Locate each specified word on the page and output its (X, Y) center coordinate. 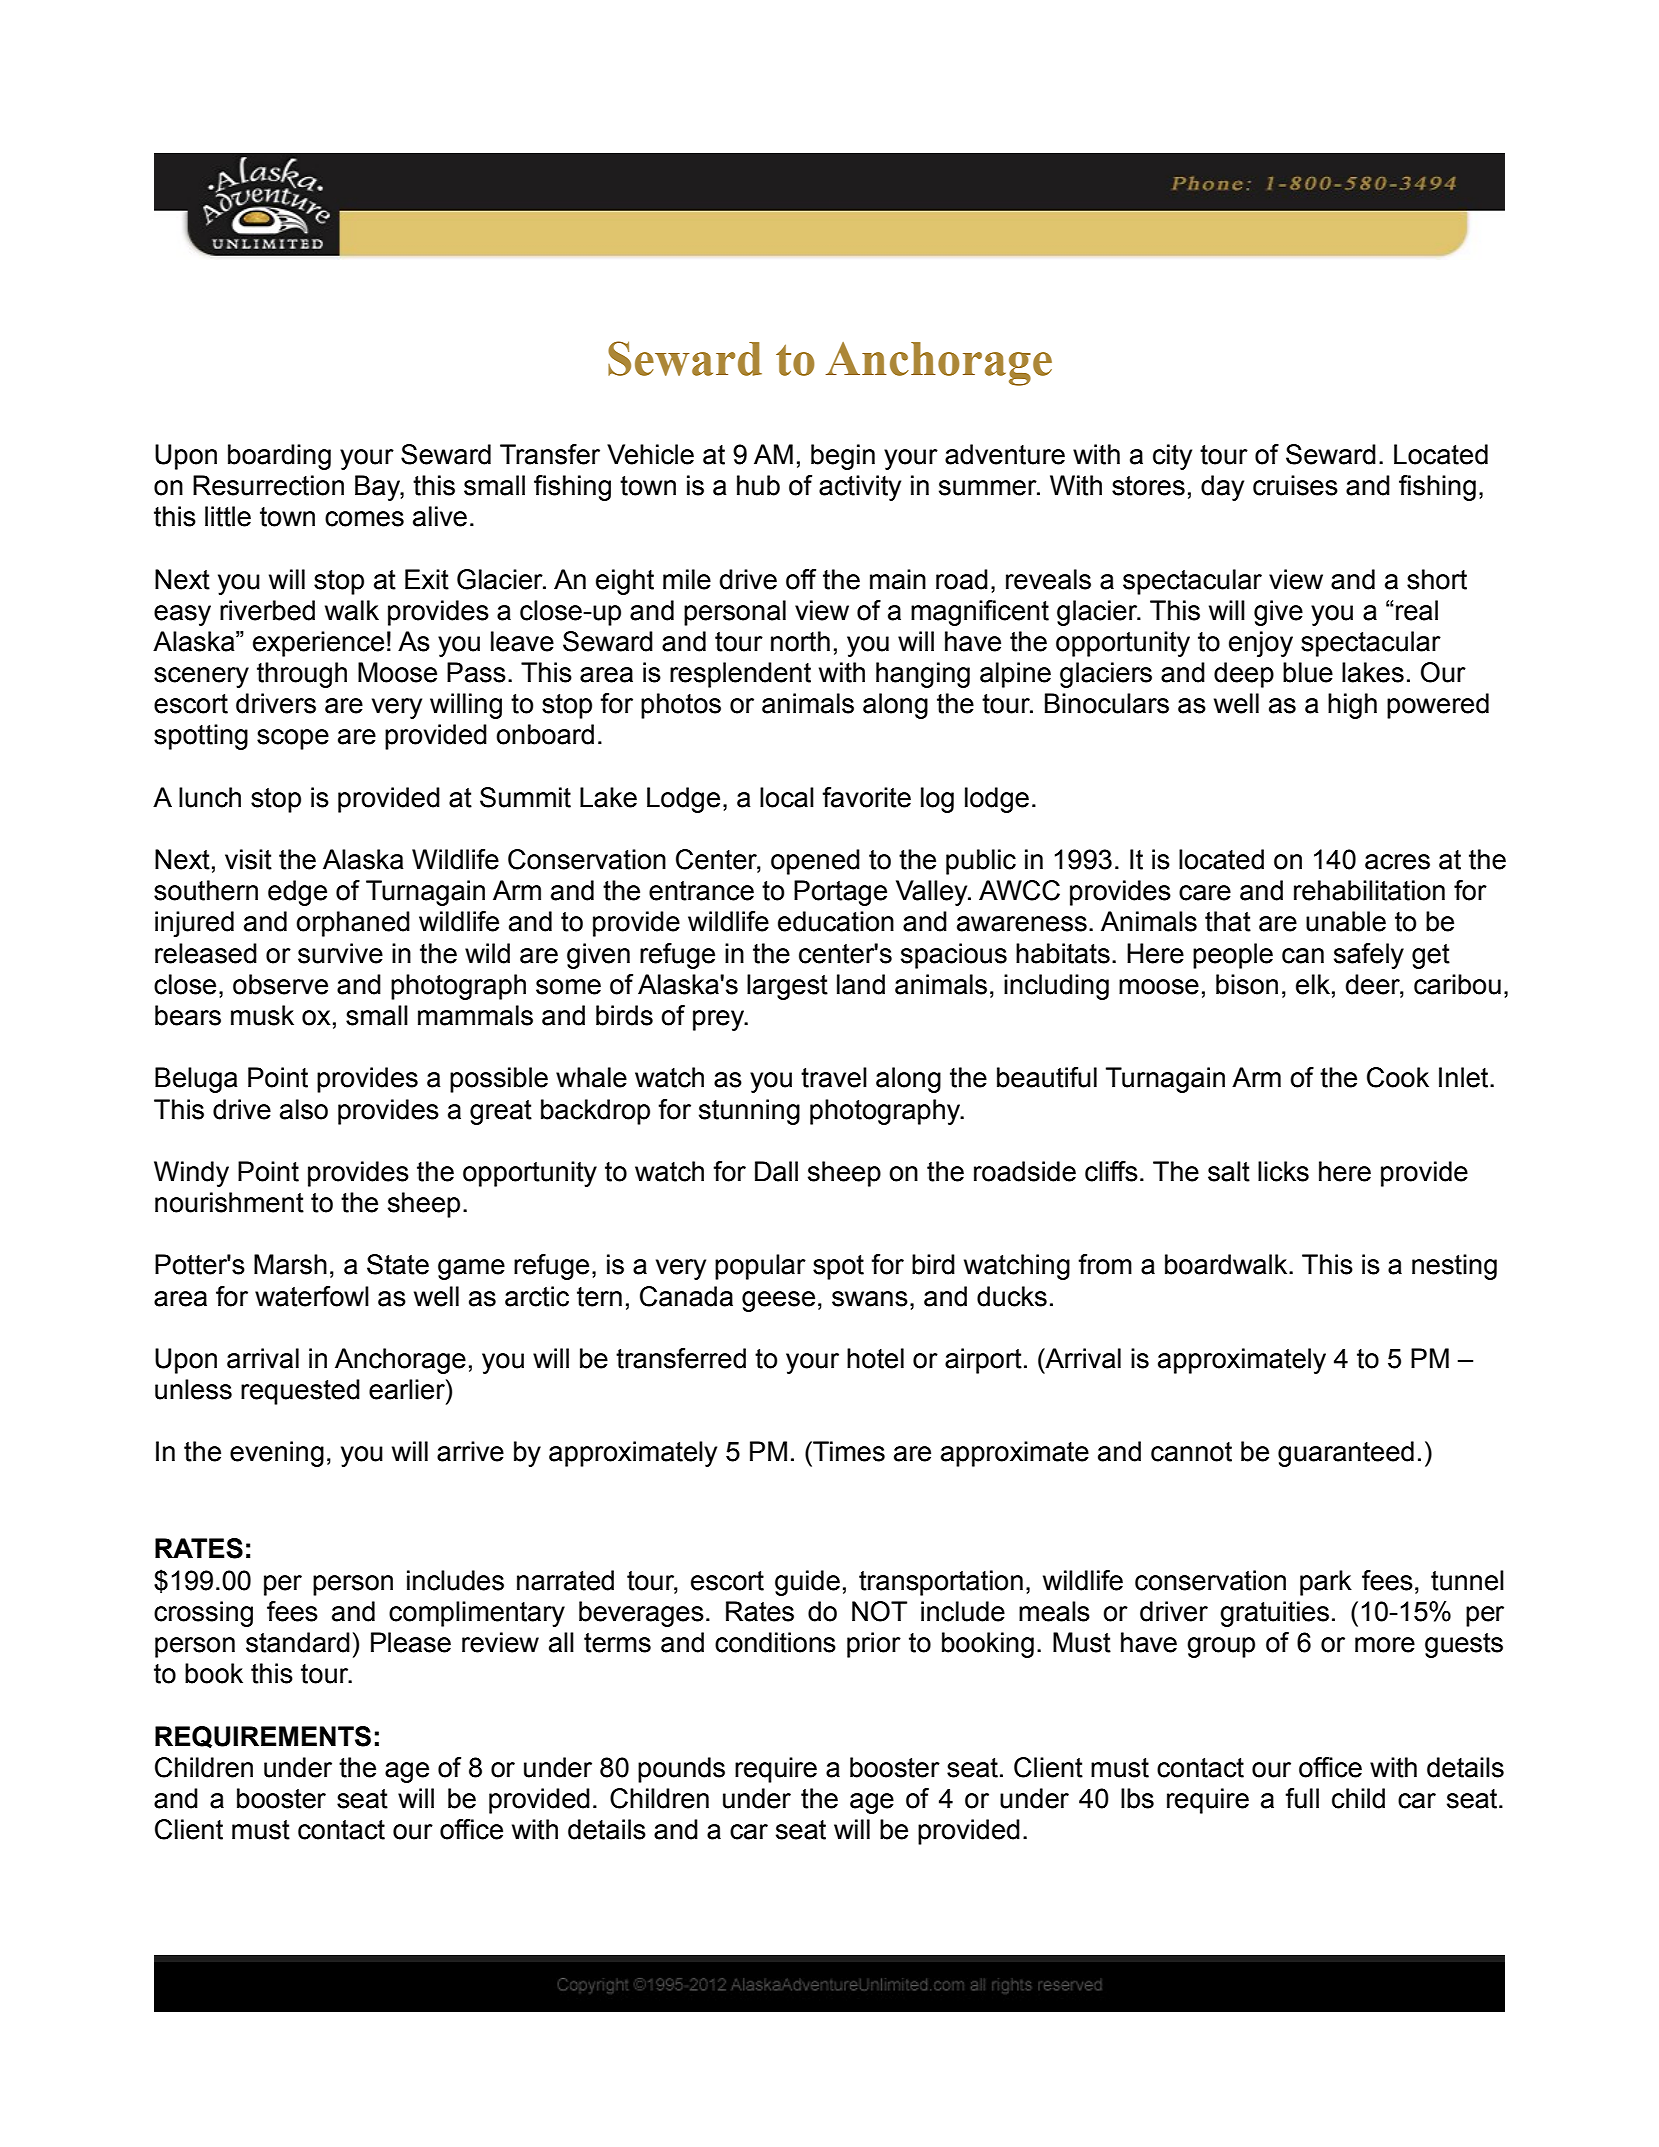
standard (298, 1642)
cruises (1295, 485)
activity (860, 488)
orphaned (353, 924)
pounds (681, 1770)
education (836, 921)
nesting (1454, 1267)
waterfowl (312, 1296)
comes (364, 519)
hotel (875, 1358)
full (1302, 1798)
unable (1346, 921)
